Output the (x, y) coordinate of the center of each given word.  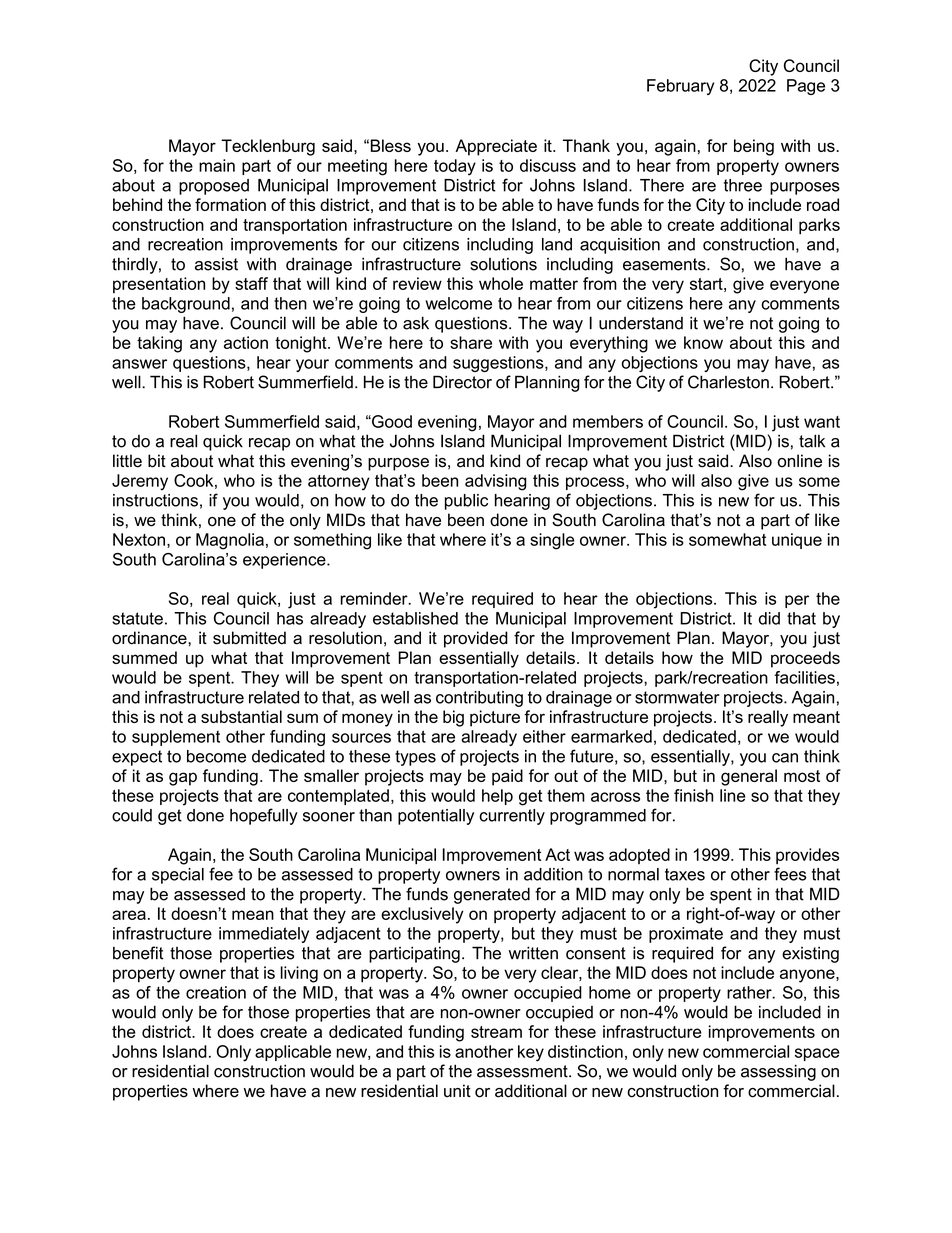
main (217, 165)
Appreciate (496, 147)
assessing (778, 1072)
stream (496, 1032)
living (299, 974)
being (754, 147)
